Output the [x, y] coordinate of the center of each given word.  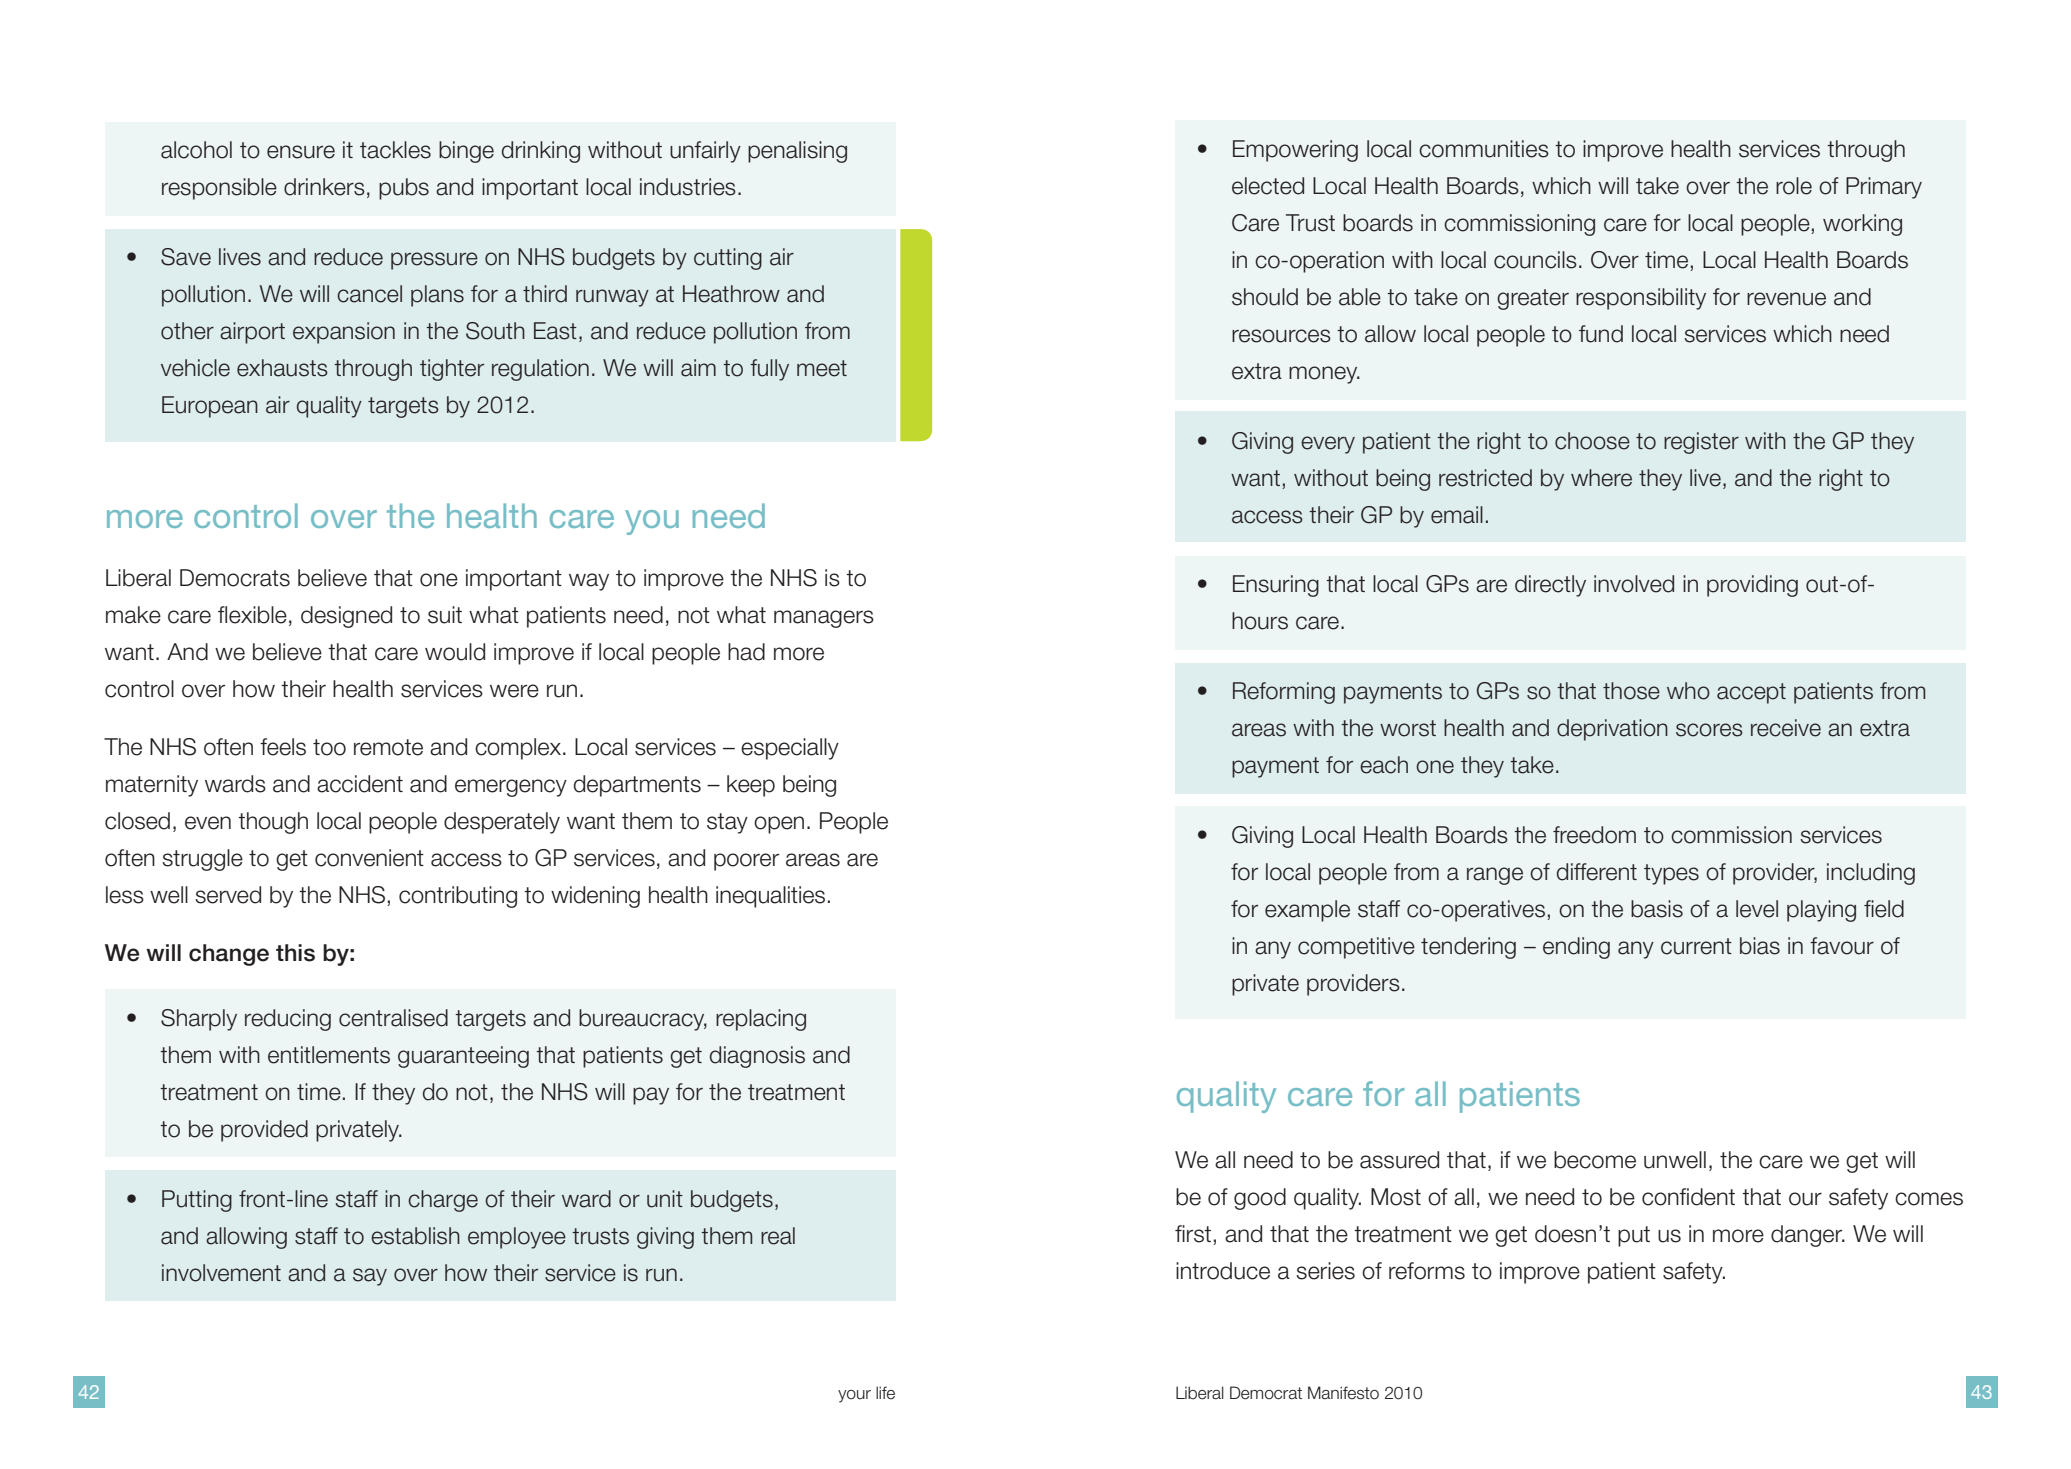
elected [1268, 186]
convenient [369, 858]
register [1701, 443]
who [1688, 691]
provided [264, 1131]
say [370, 1277]
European [210, 407]
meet [822, 368]
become [1595, 1160]
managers [824, 619]
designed [346, 617]
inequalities [770, 897]
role [1794, 186]
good [1260, 1199]
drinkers [324, 187]
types [1671, 874]
